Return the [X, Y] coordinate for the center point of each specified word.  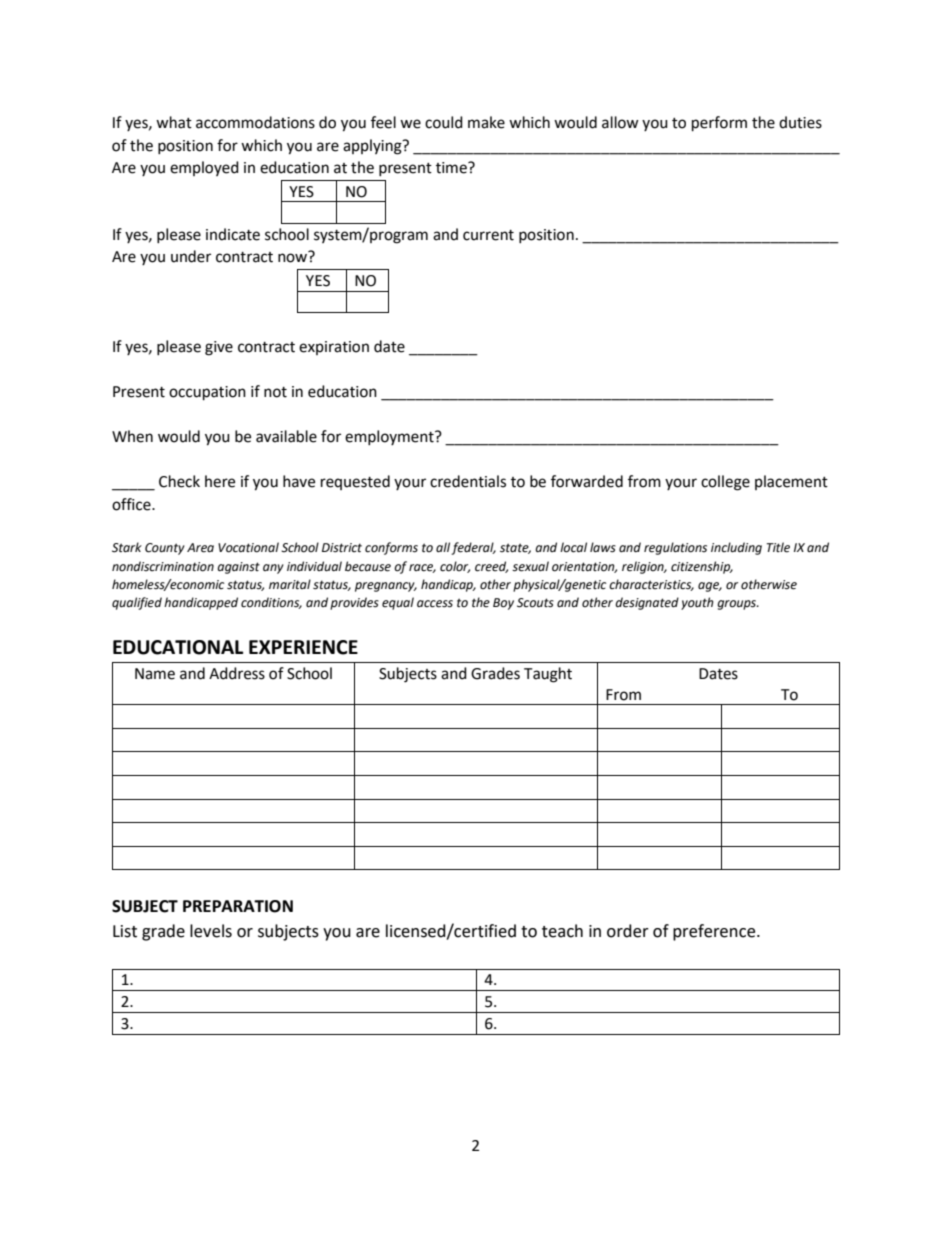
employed [204, 168]
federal [473, 548]
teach [562, 931]
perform [719, 124]
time [452, 168]
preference [715, 932]
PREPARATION [238, 906]
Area [200, 548]
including [736, 548]
